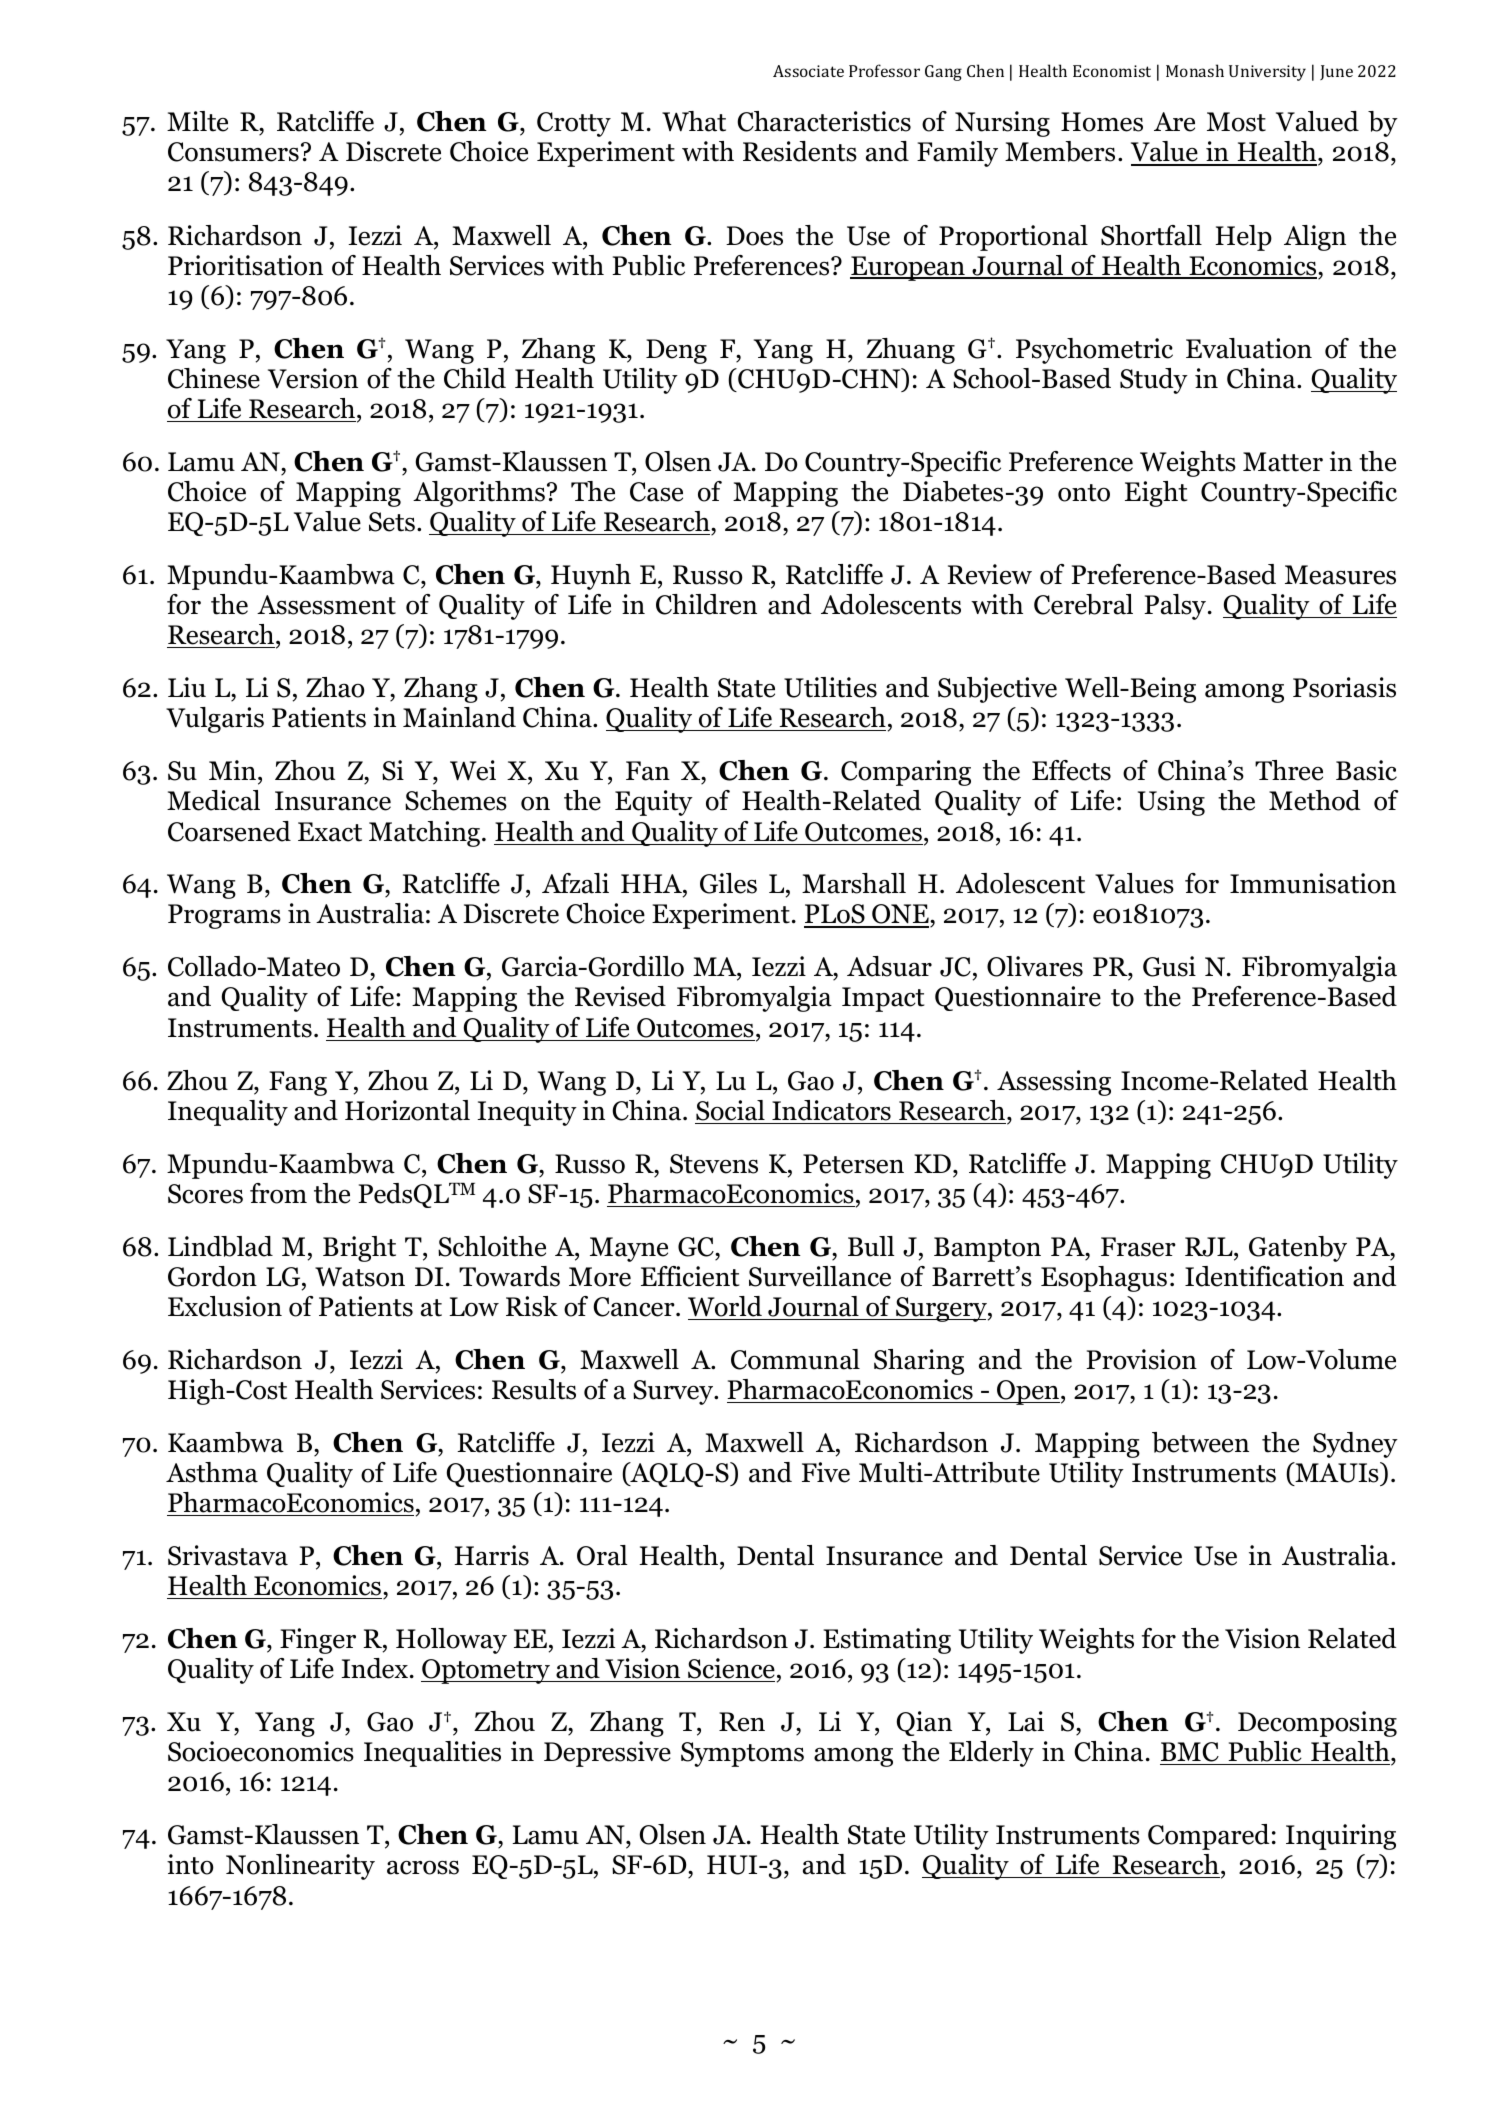 This document has width=1504, height=2127. What do you see at coordinates (225, 1306) in the document?
I see `Exclusion` at bounding box center [225, 1306].
